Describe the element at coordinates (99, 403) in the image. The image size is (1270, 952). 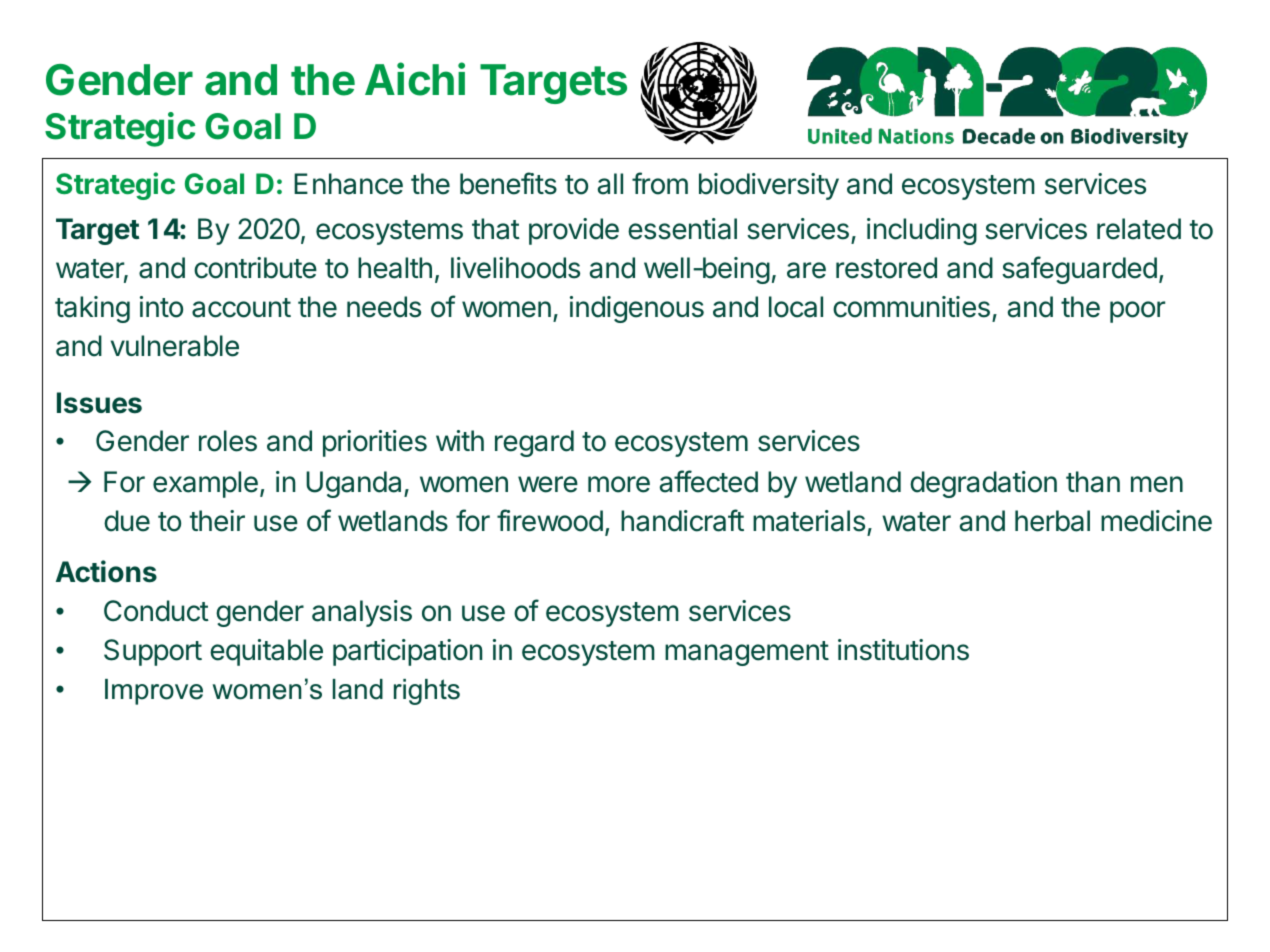
I see `Issues` at that location.
